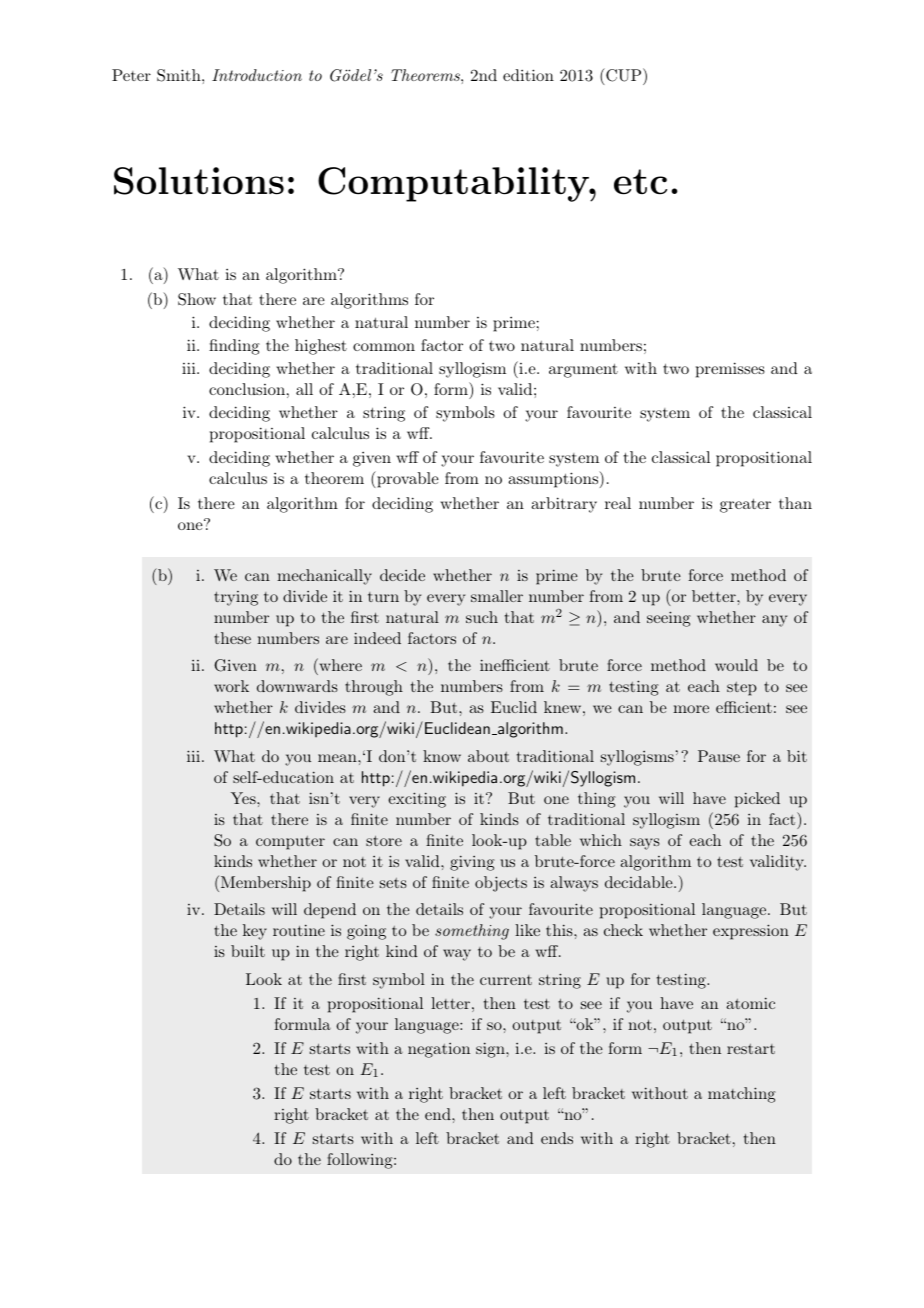 The width and height of the screenshot is (924, 1308). Describe the element at coordinates (482, 617) in the screenshot. I see `such` at that location.
